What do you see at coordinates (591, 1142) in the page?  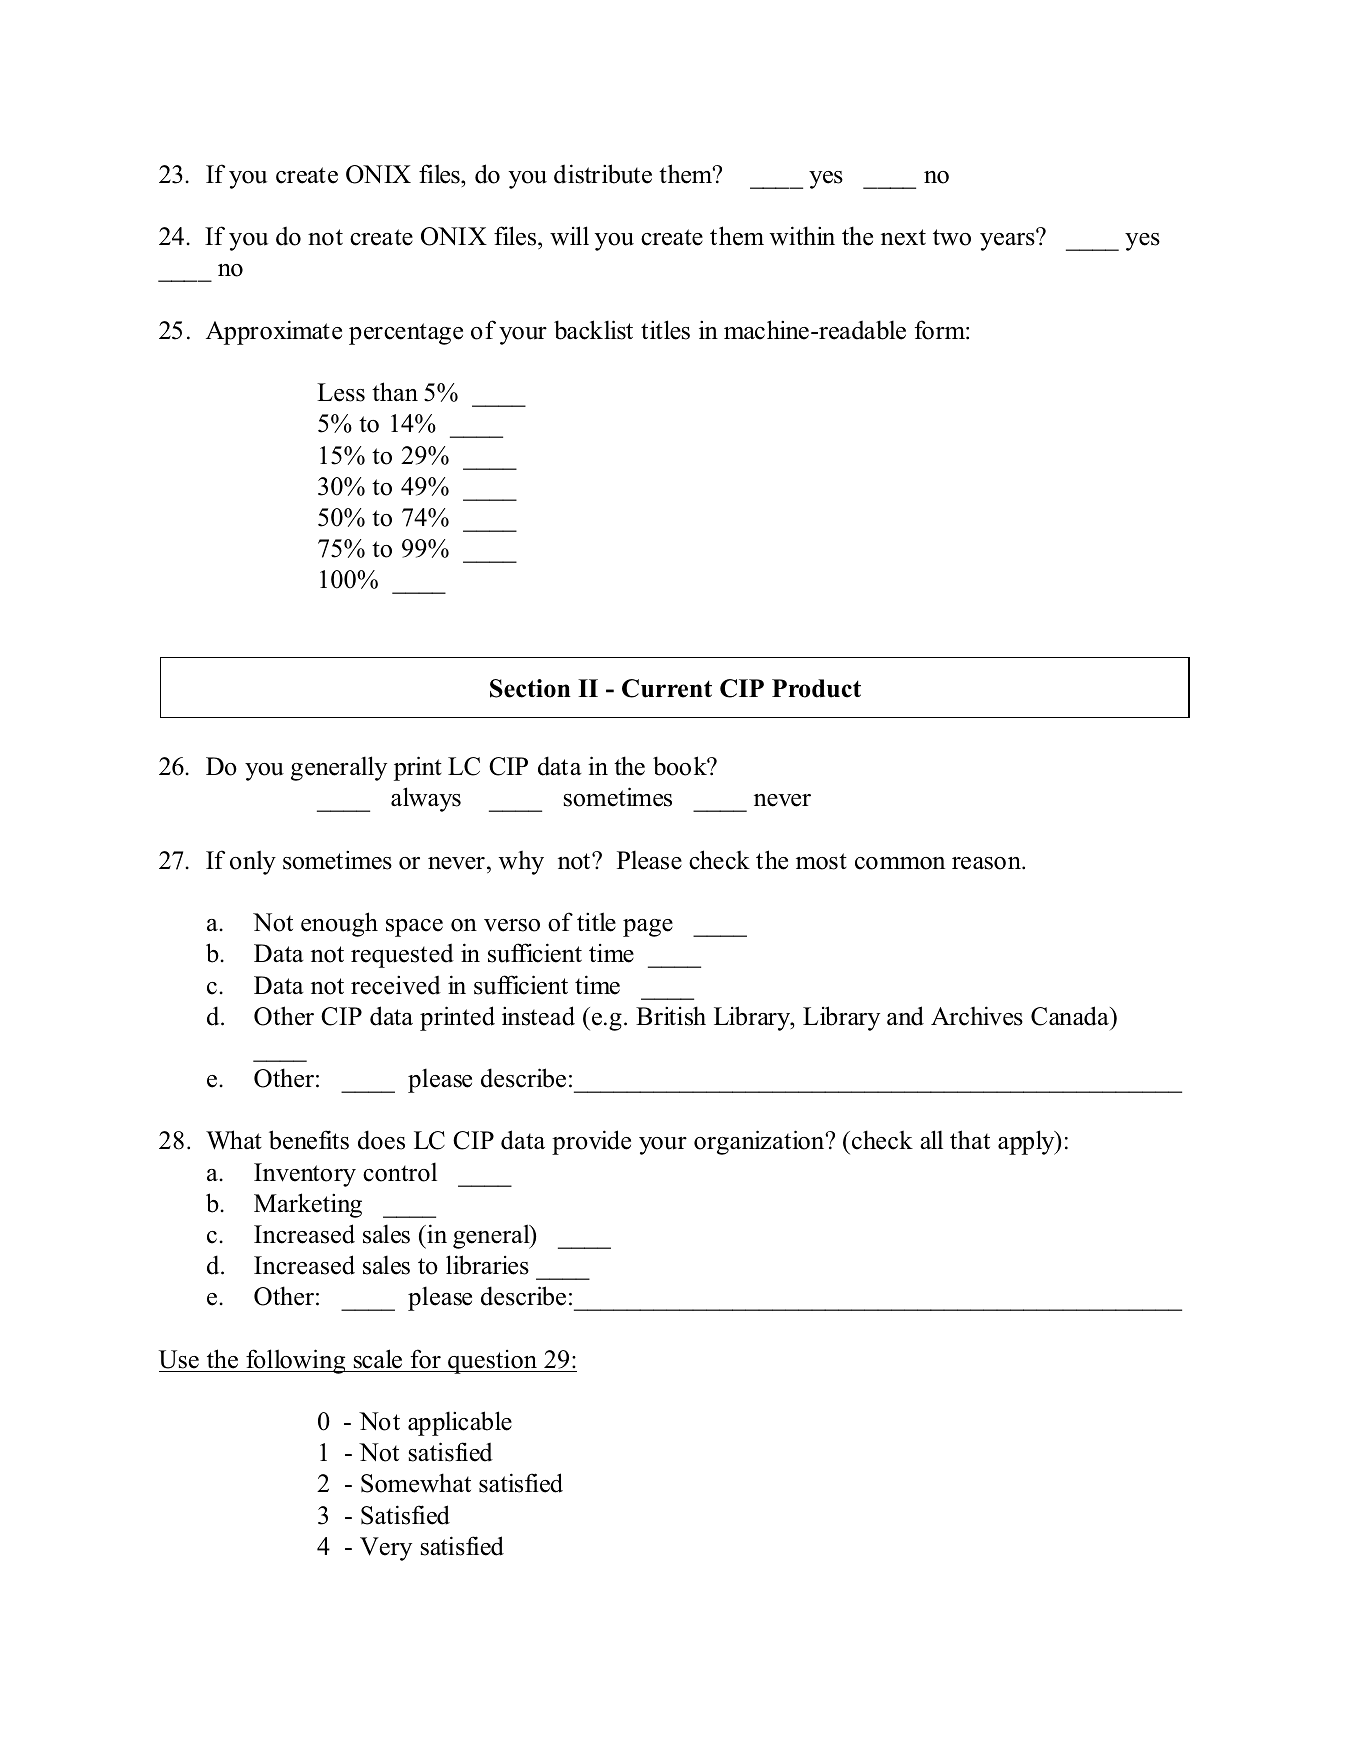 I see `provide` at bounding box center [591, 1142].
